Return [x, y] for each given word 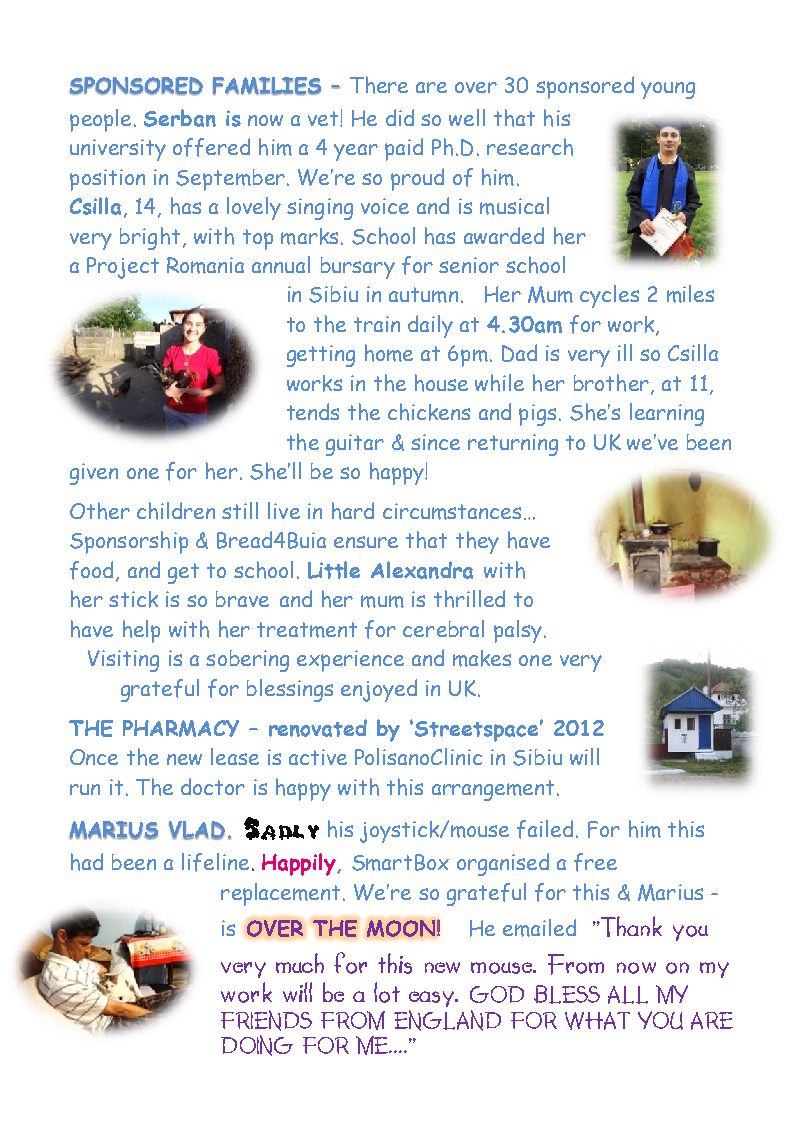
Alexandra [422, 570]
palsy [518, 631]
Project [123, 268]
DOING [257, 1045]
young [668, 90]
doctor [213, 786]
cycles [609, 296]
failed [545, 829]
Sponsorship [129, 542]
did [400, 117]
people [100, 120]
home [389, 353]
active [318, 757]
